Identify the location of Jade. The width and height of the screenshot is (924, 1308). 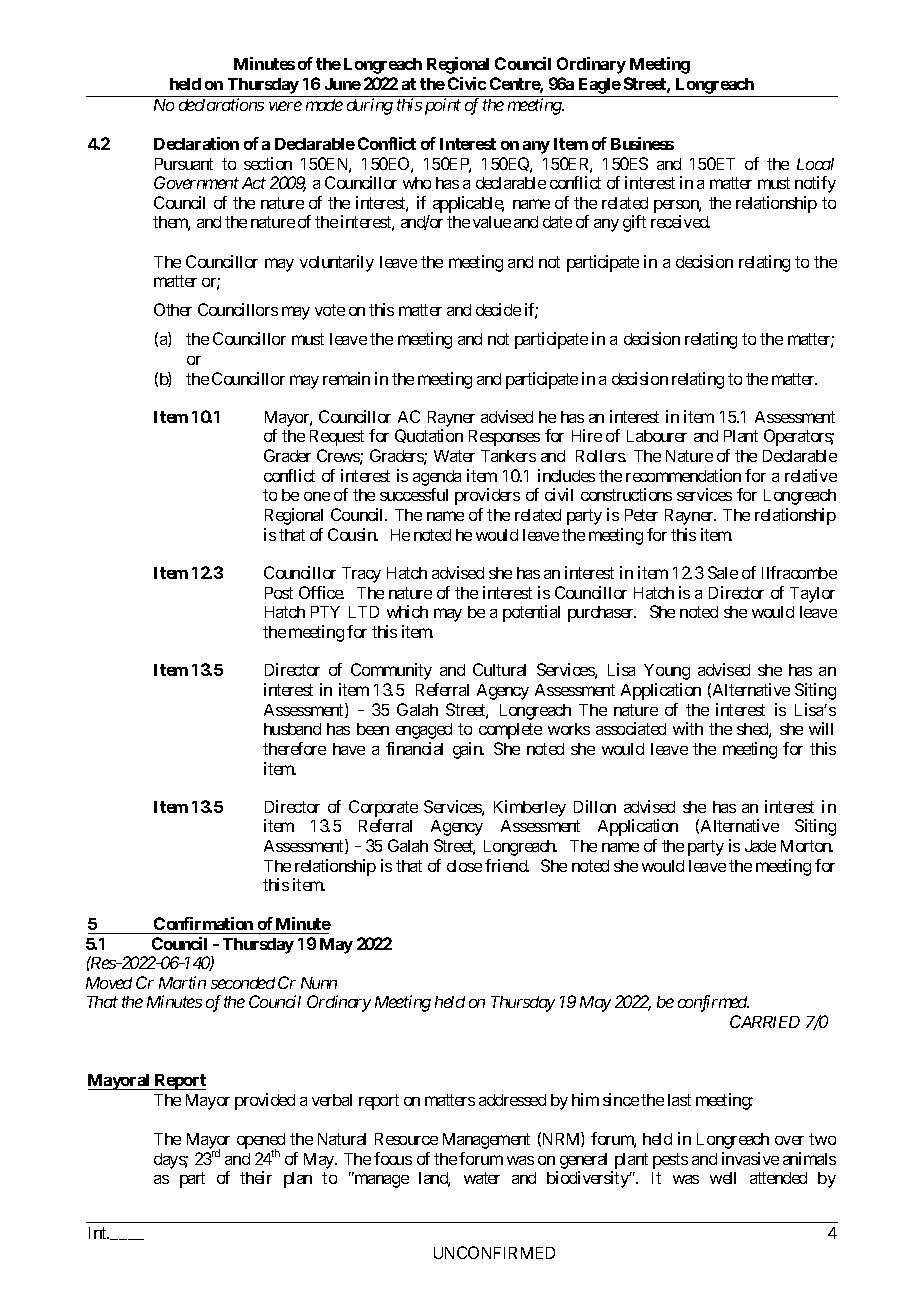
(760, 846).
